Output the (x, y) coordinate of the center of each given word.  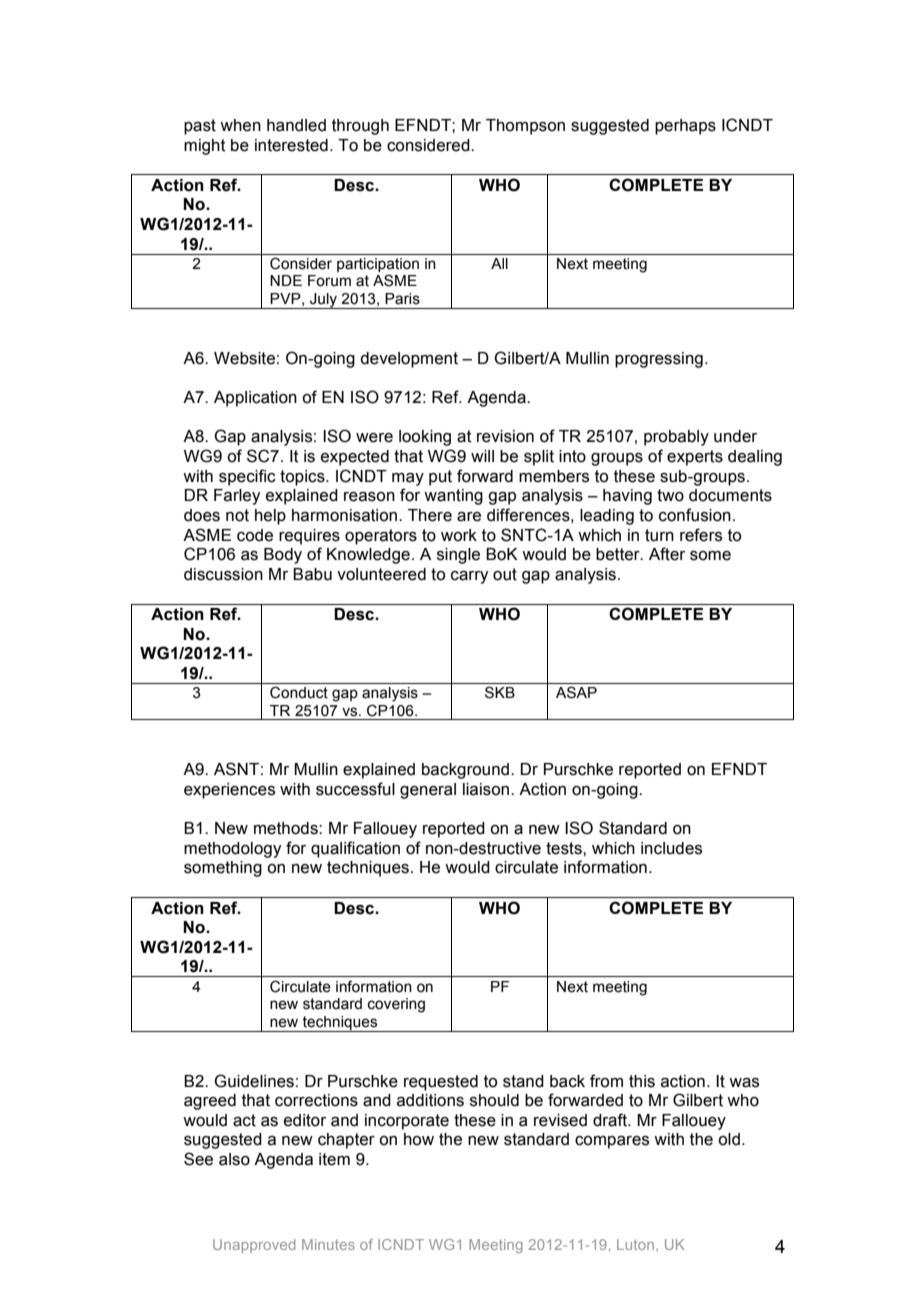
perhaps (685, 127)
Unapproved (254, 1246)
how (419, 1139)
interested (291, 145)
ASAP (576, 692)
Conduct (299, 692)
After (667, 554)
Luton (635, 1244)
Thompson (525, 127)
